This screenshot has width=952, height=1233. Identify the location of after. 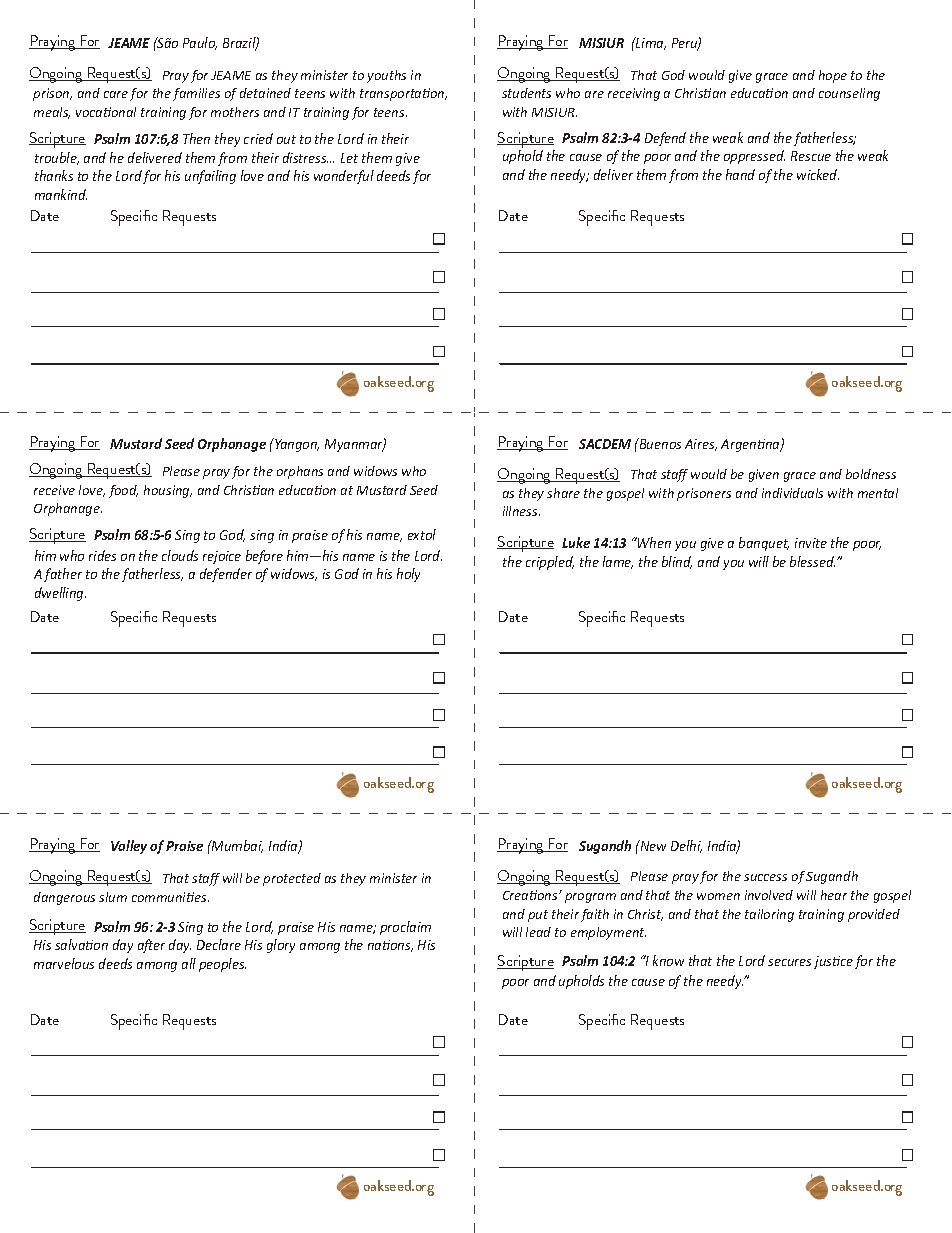
(151, 946).
